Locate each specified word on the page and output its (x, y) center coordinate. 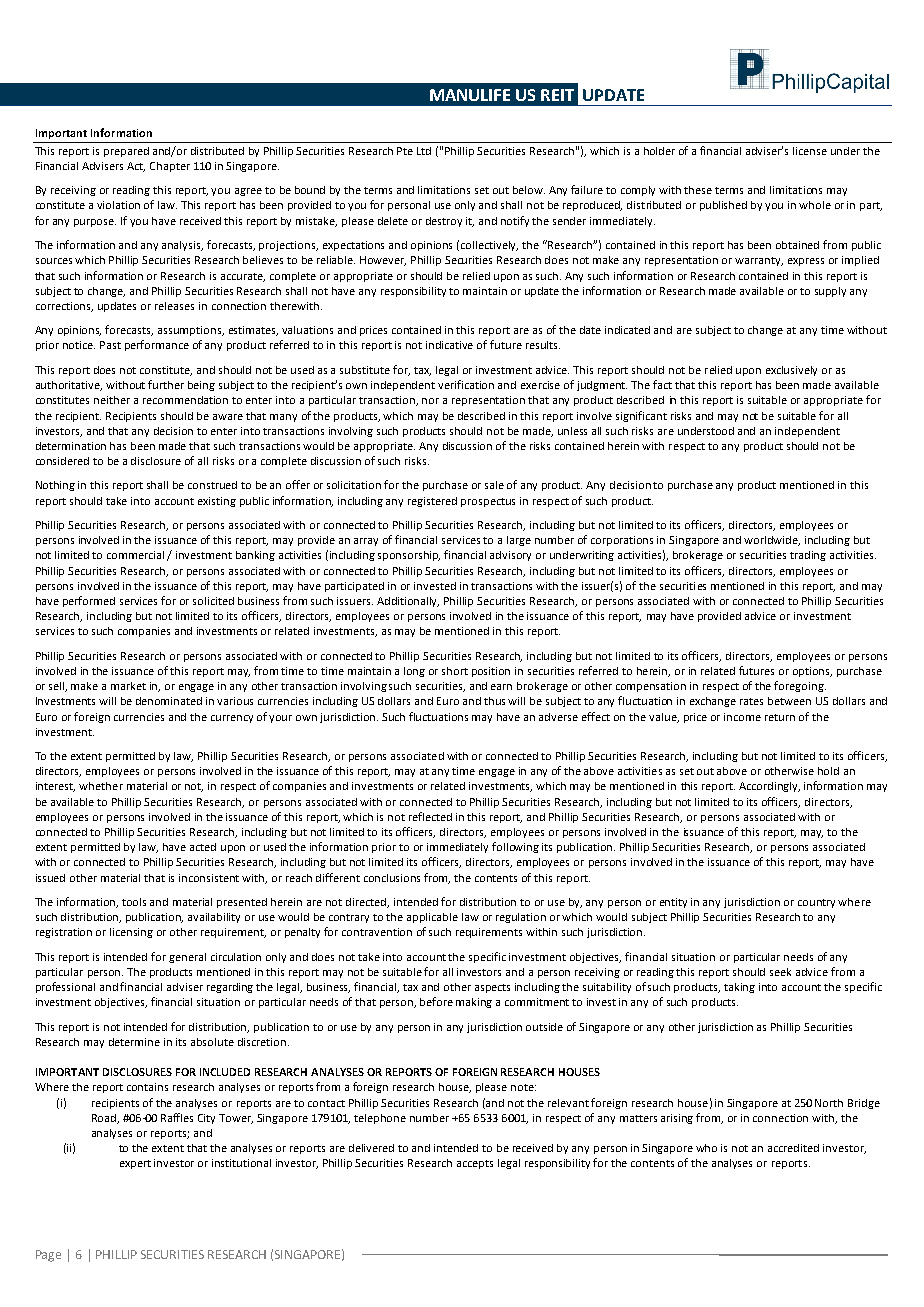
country (816, 903)
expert (135, 1164)
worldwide (772, 541)
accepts (475, 1164)
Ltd (424, 151)
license (810, 151)
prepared (126, 152)
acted (203, 847)
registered (432, 502)
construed (212, 485)
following (515, 847)
